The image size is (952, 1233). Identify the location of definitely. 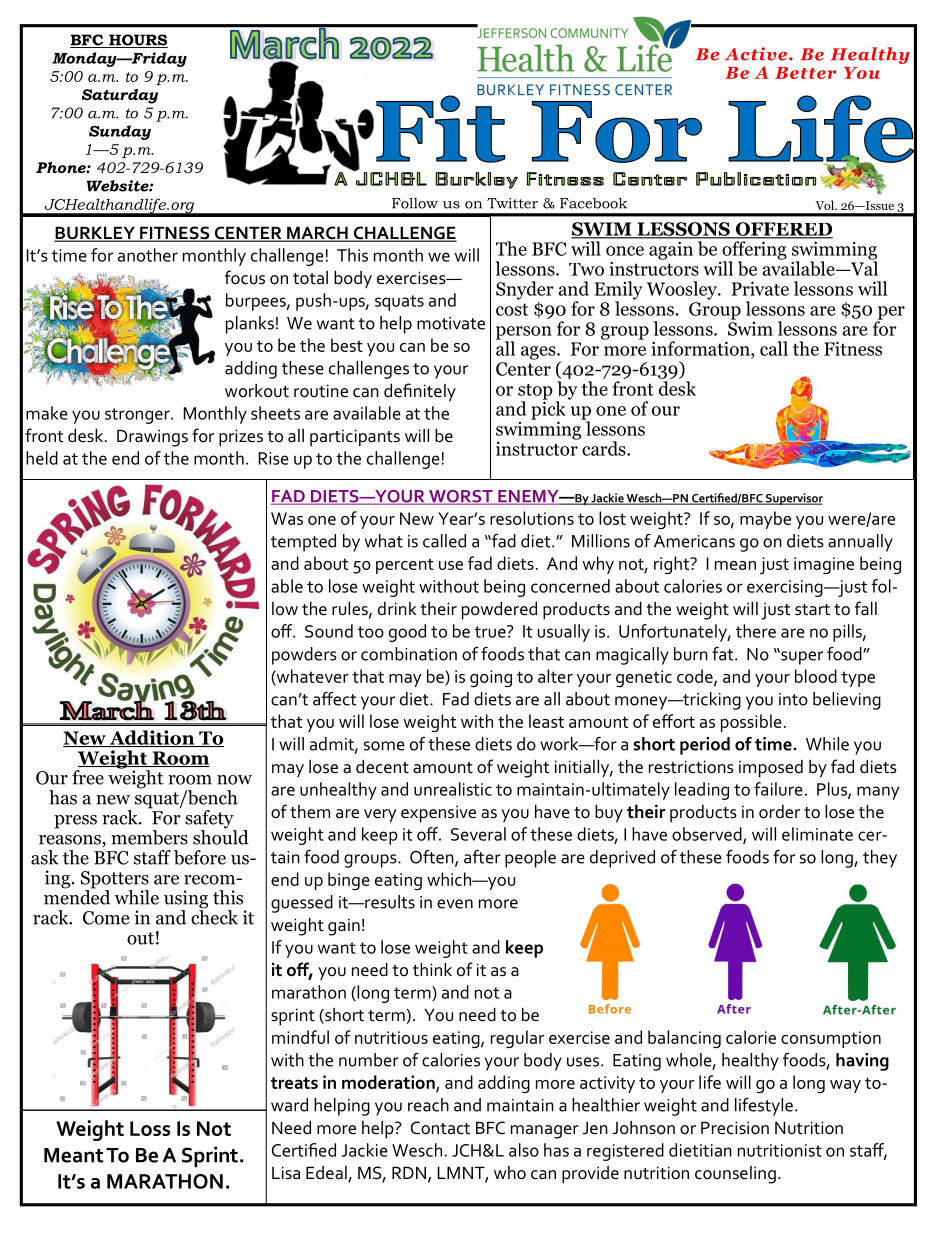
(420, 392).
